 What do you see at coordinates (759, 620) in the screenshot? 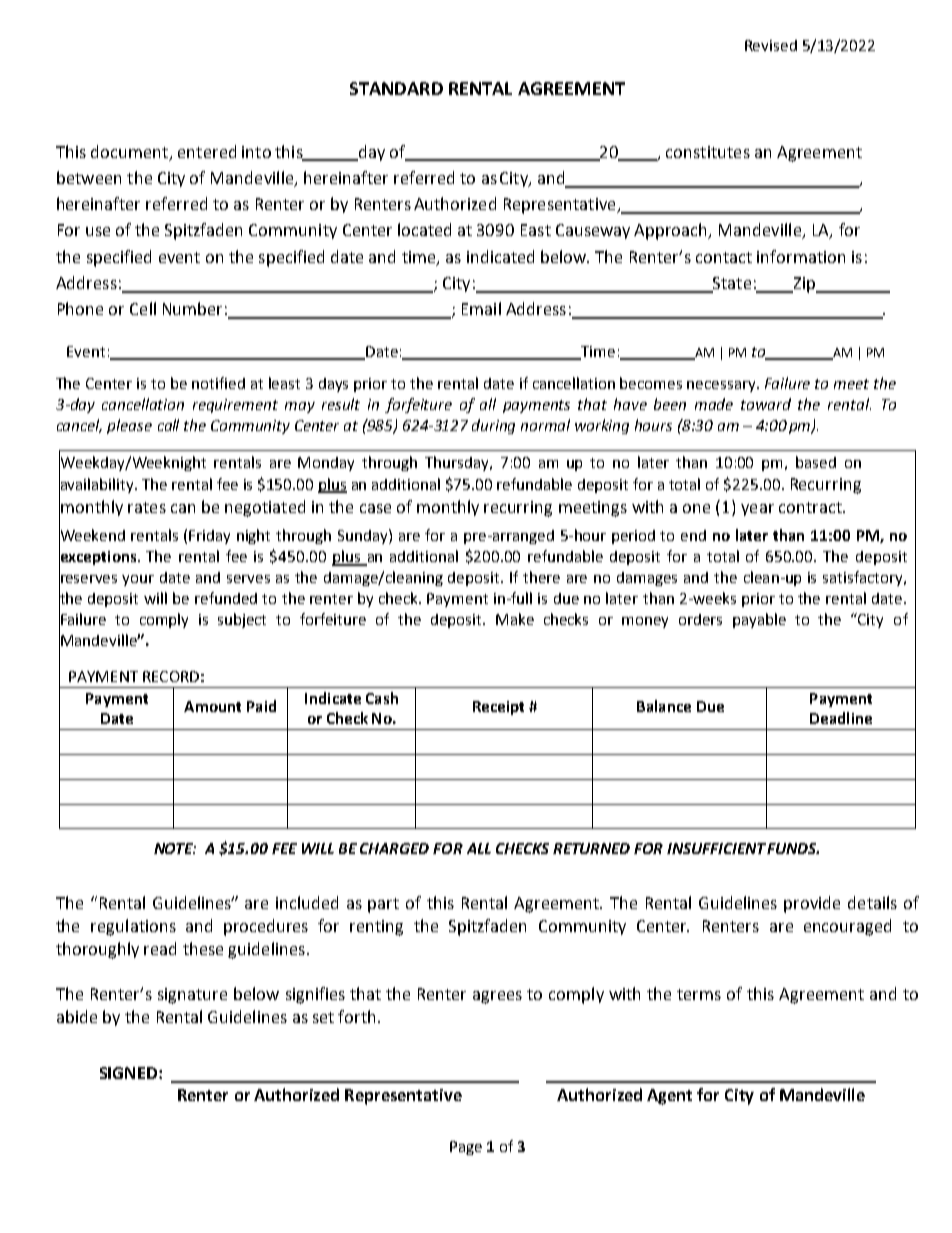
I see `payable` at bounding box center [759, 620].
